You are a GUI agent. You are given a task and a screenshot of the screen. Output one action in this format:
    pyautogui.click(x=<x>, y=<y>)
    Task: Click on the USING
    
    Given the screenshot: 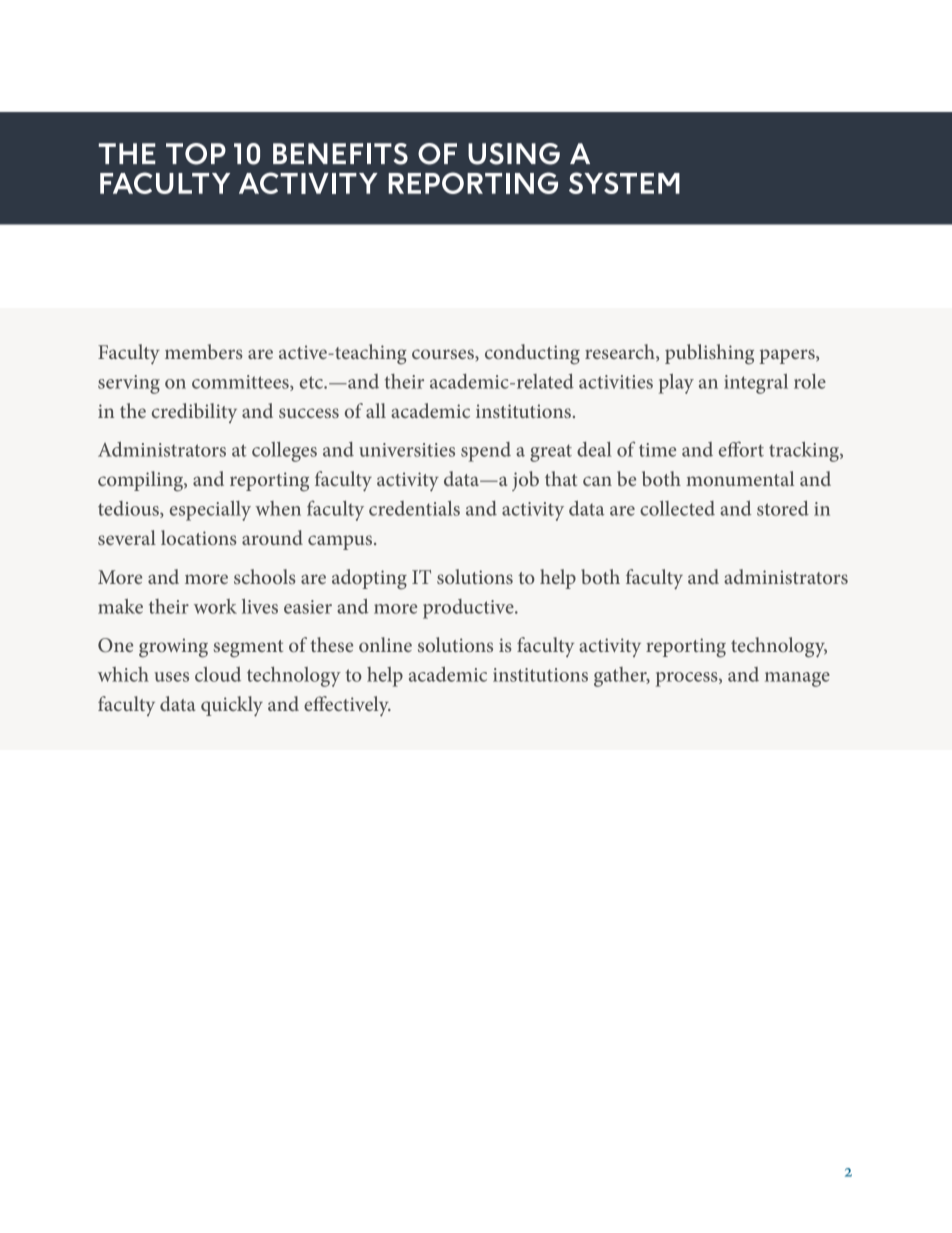 What is the action you would take?
    pyautogui.click(x=514, y=154)
